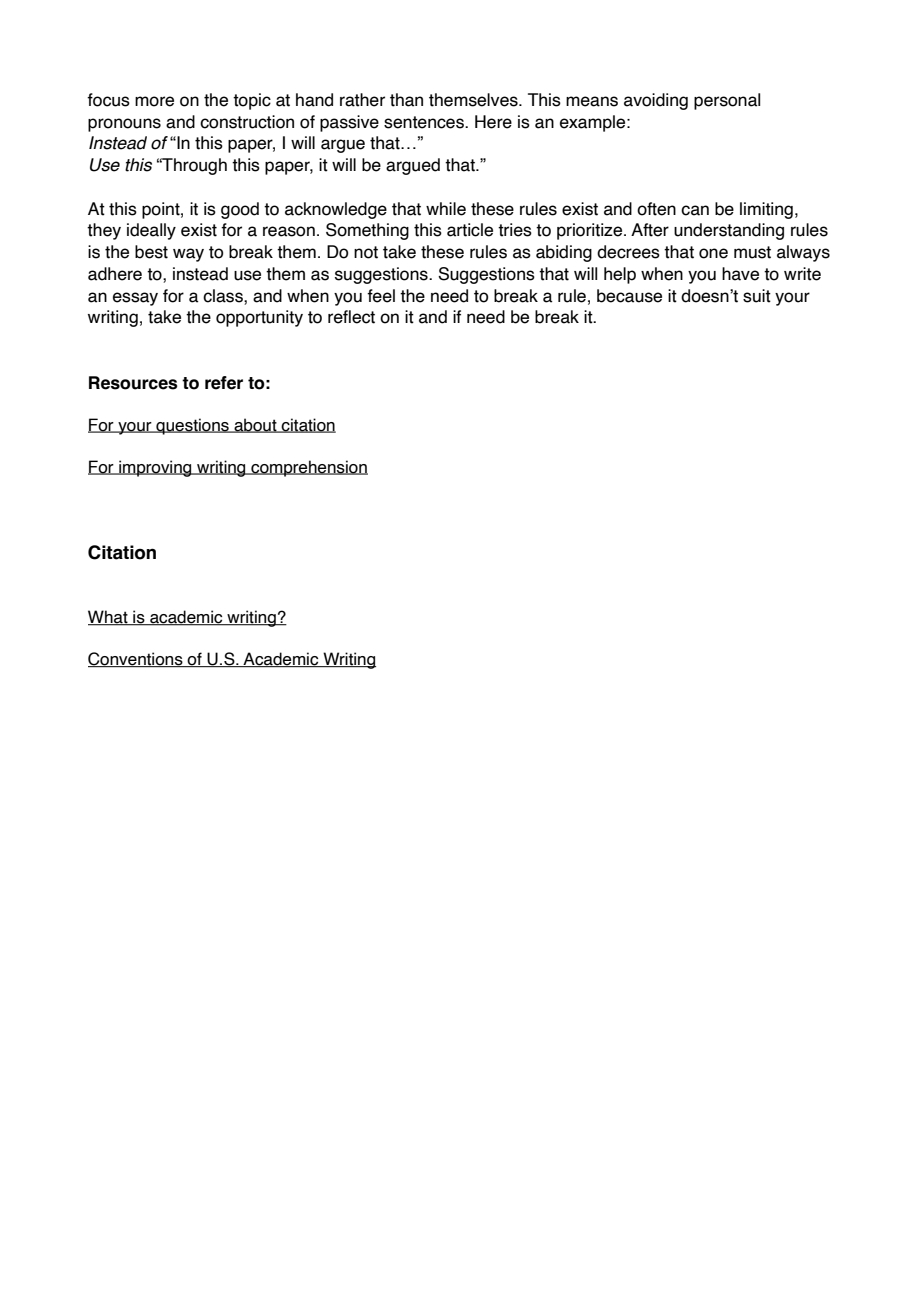 This document has height=1308, width=924. What do you see at coordinates (109, 618) in the document?
I see `What` at bounding box center [109, 618].
